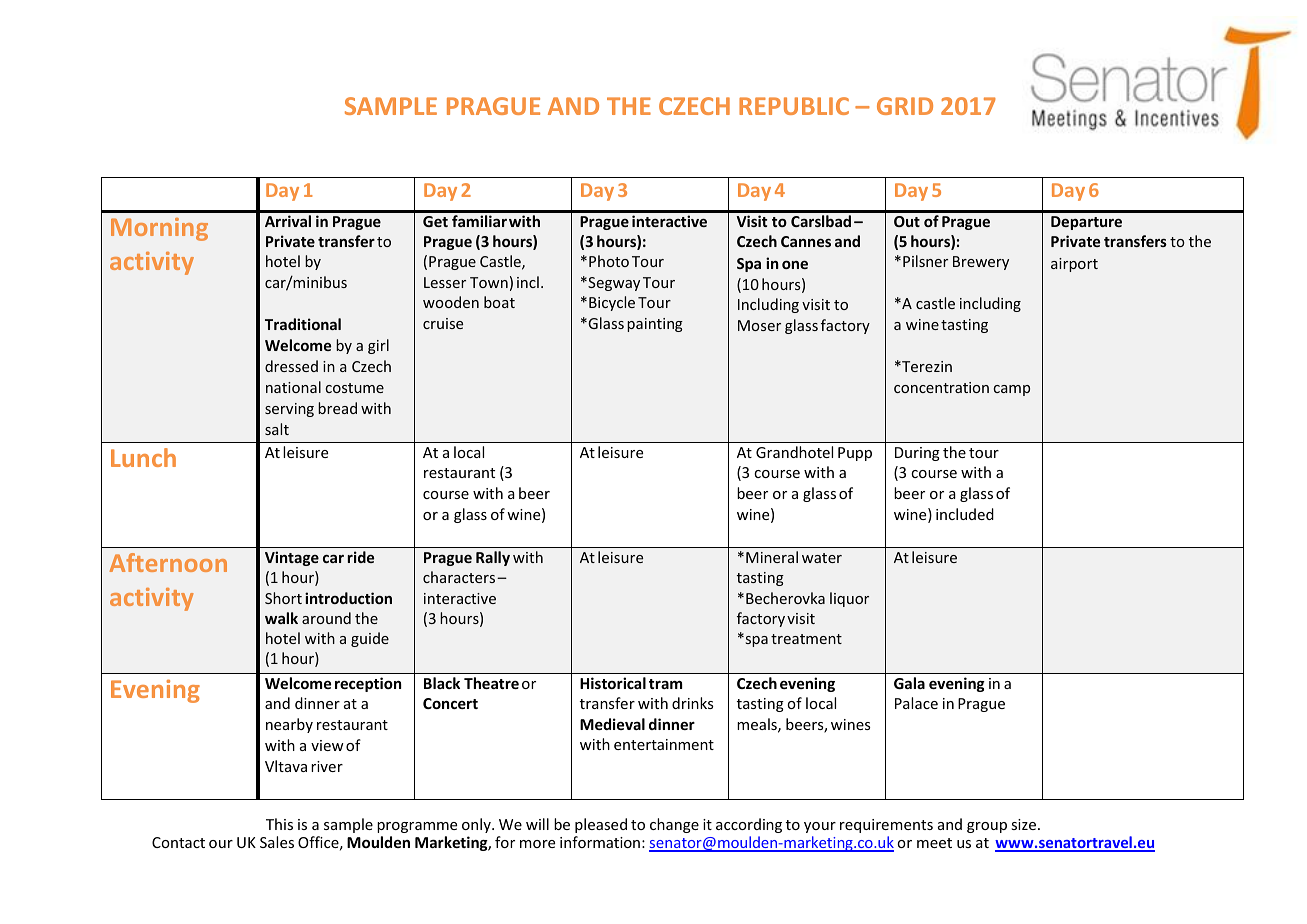 This screenshot has height=924, width=1307. I want to click on Morning, so click(159, 229).
